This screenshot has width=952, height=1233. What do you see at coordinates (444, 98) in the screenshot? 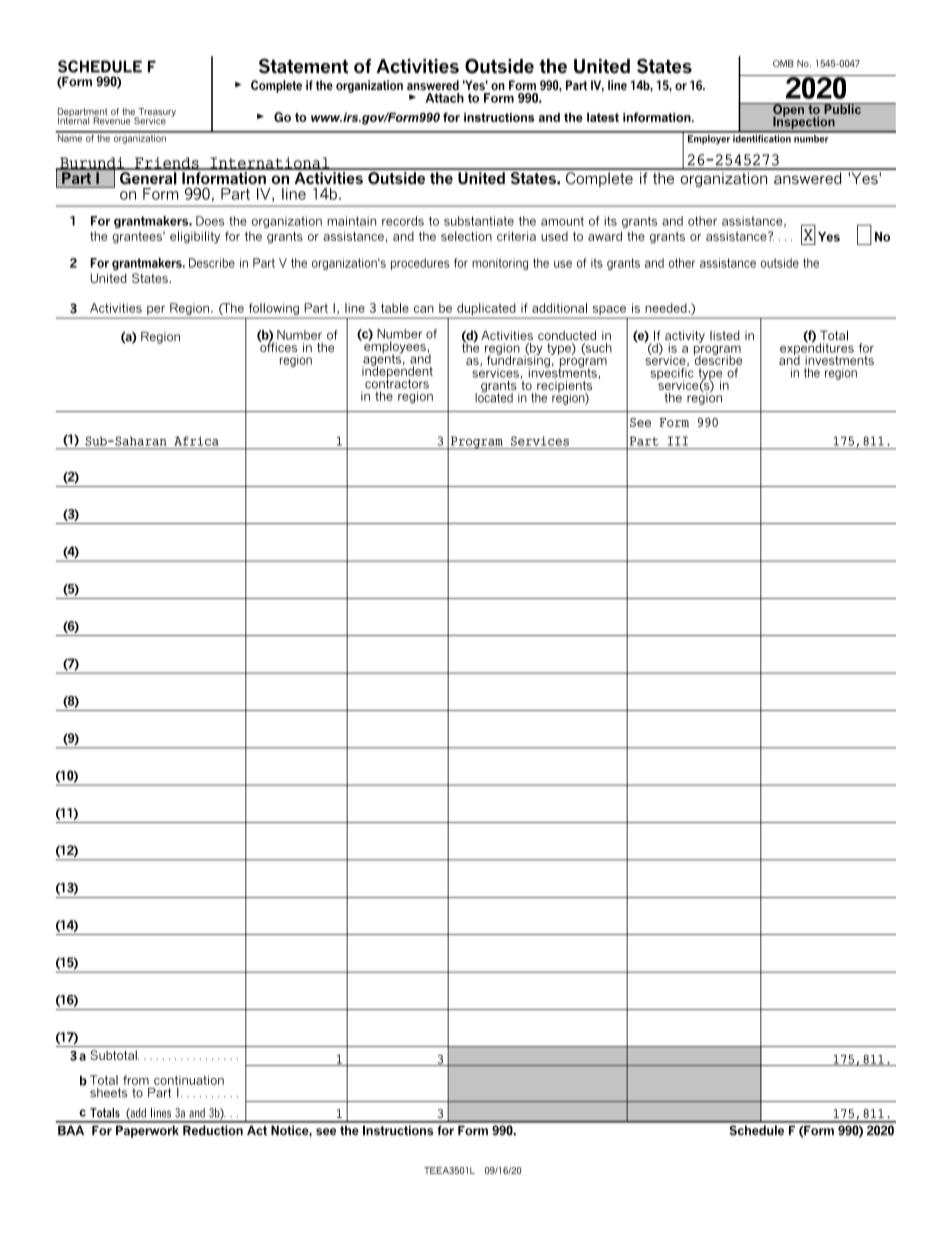
I see `Attach` at bounding box center [444, 98].
